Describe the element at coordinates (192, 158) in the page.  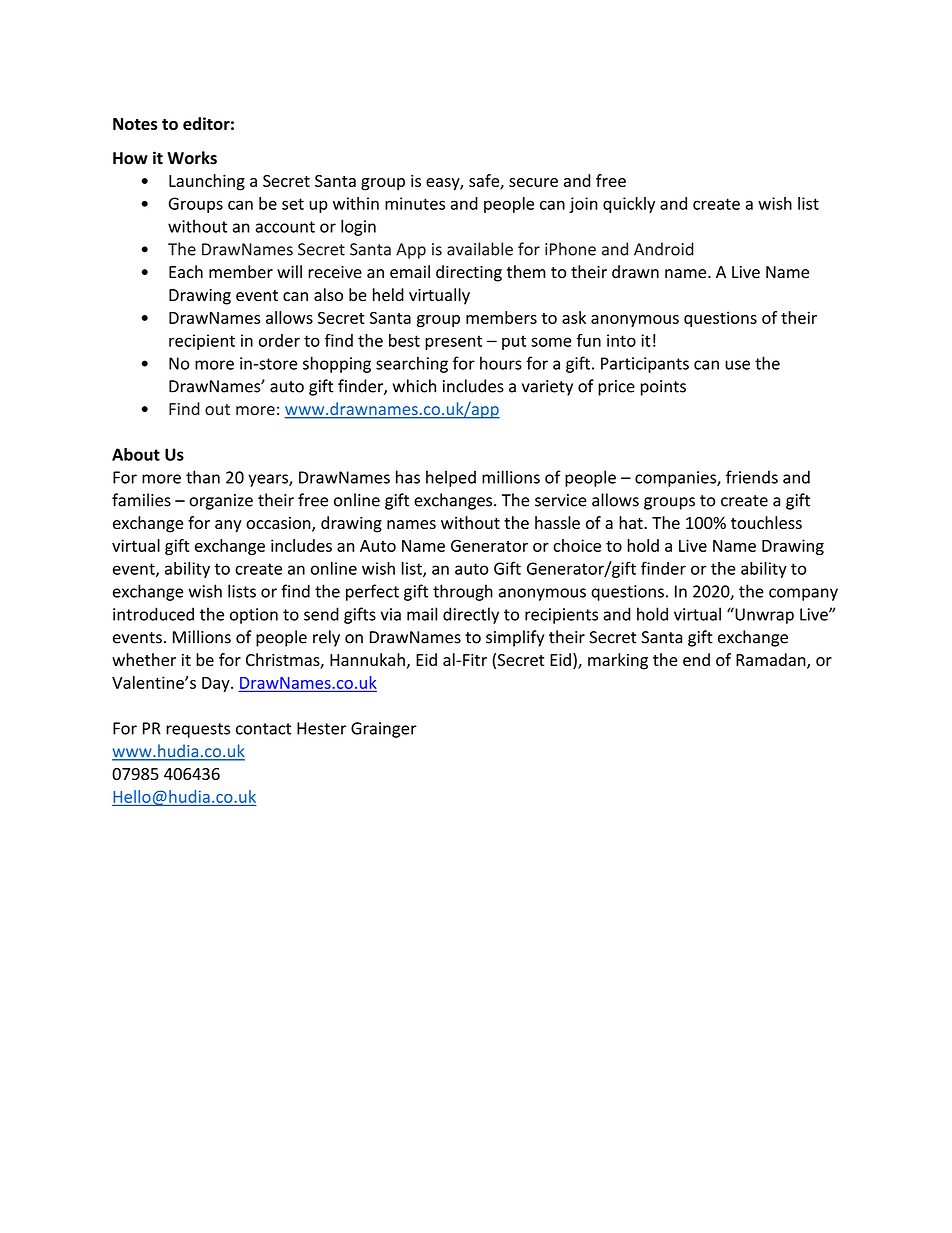
I see `Works` at that location.
